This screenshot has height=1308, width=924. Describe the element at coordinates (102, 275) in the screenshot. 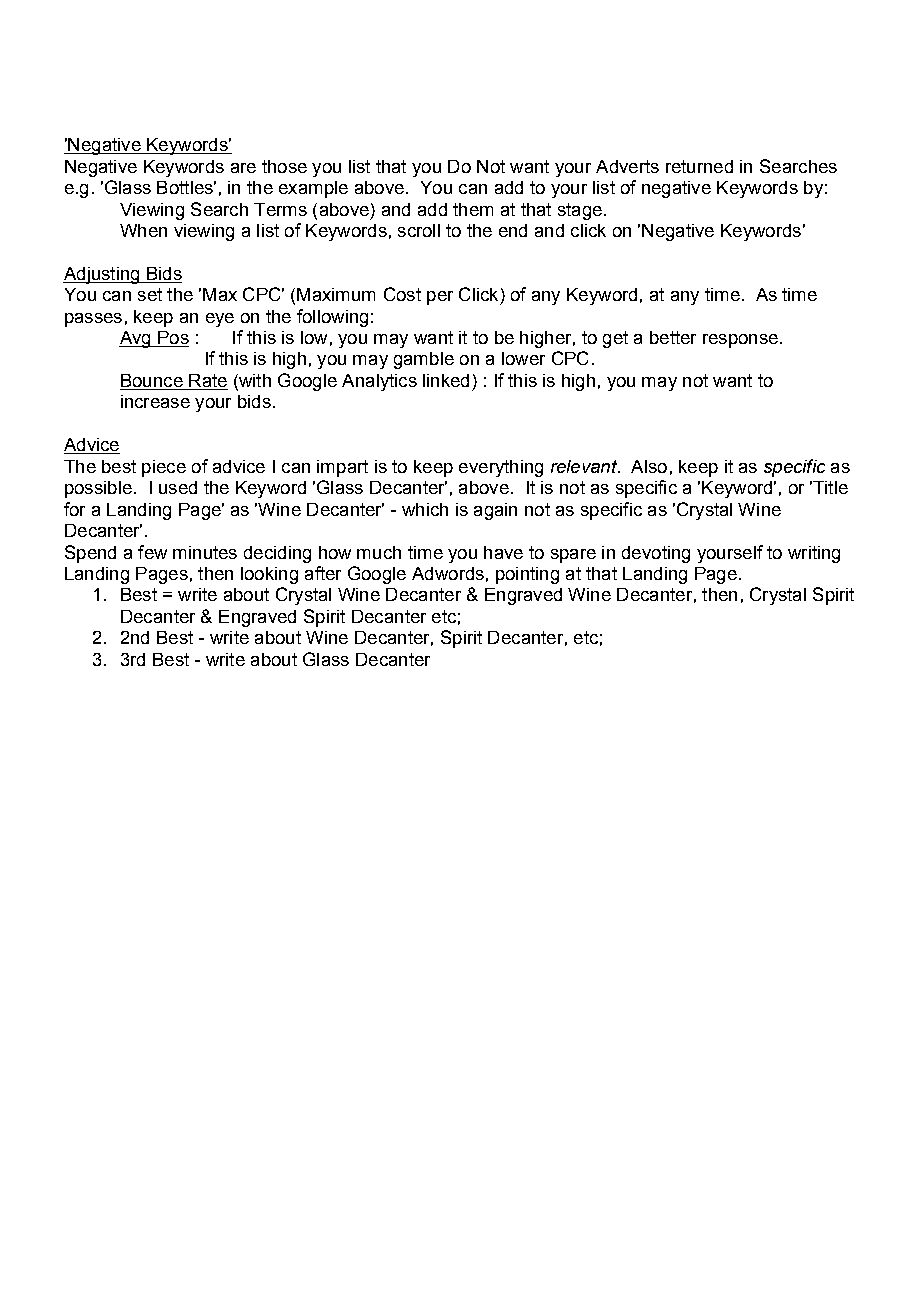

I see `Adjusting` at that location.
